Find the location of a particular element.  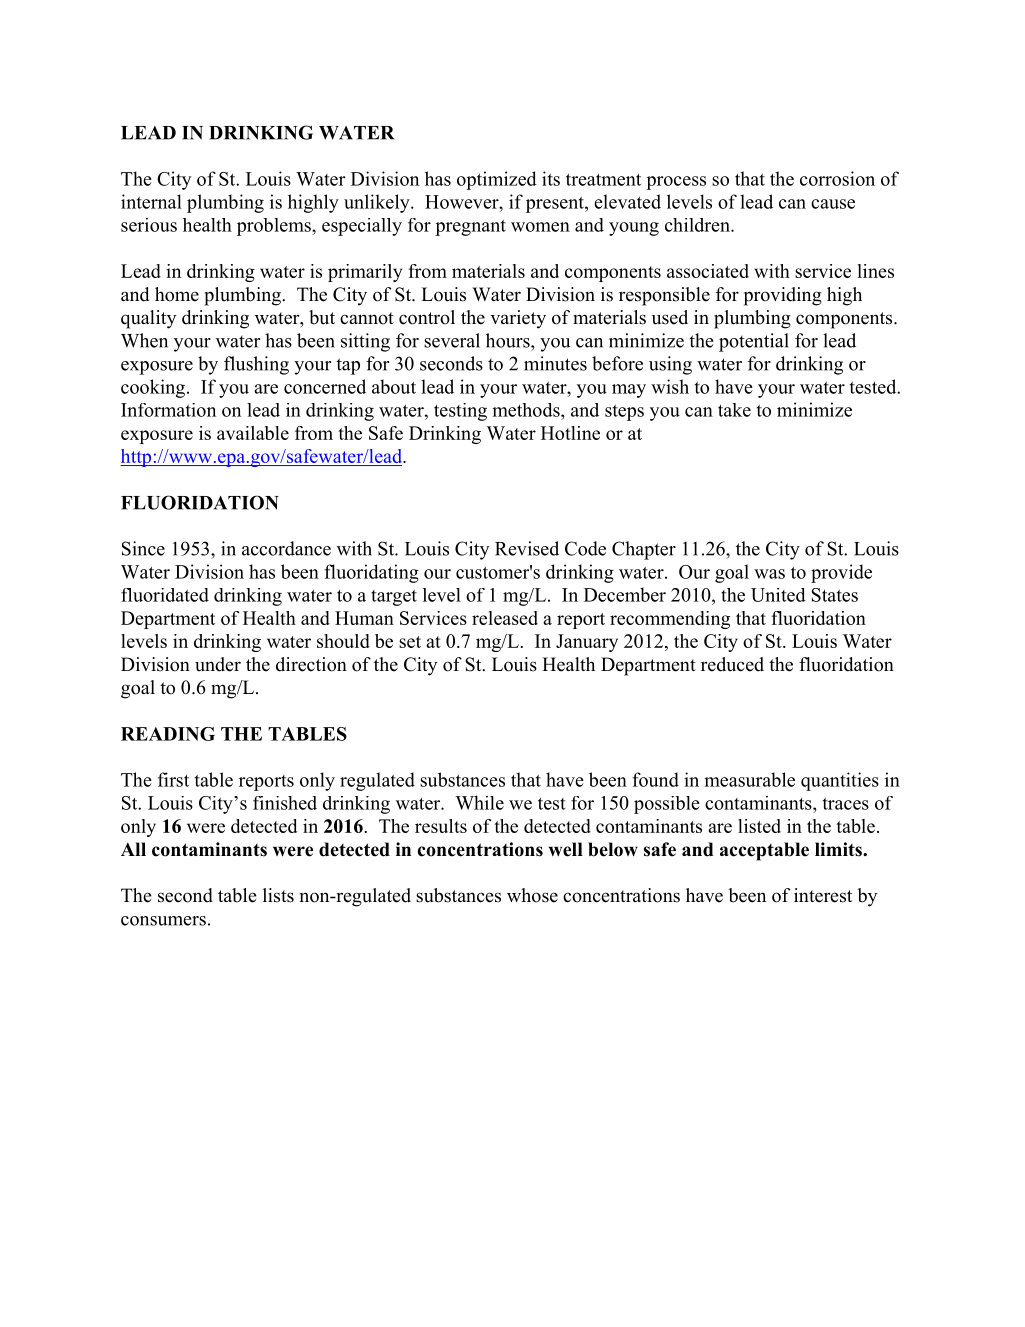

first is located at coordinates (173, 779).
